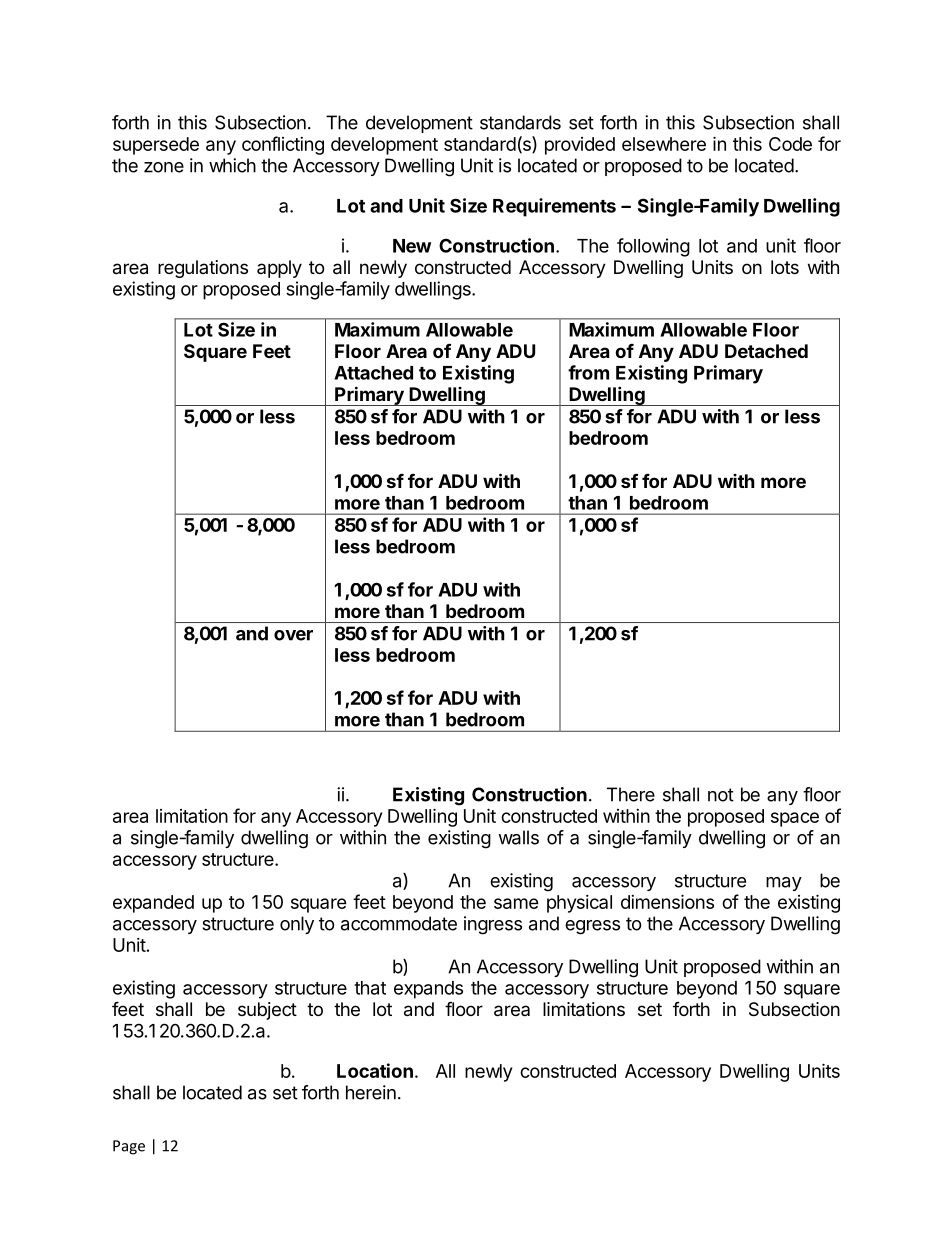  What do you see at coordinates (664, 144) in the screenshot?
I see `elsewhere` at bounding box center [664, 144].
